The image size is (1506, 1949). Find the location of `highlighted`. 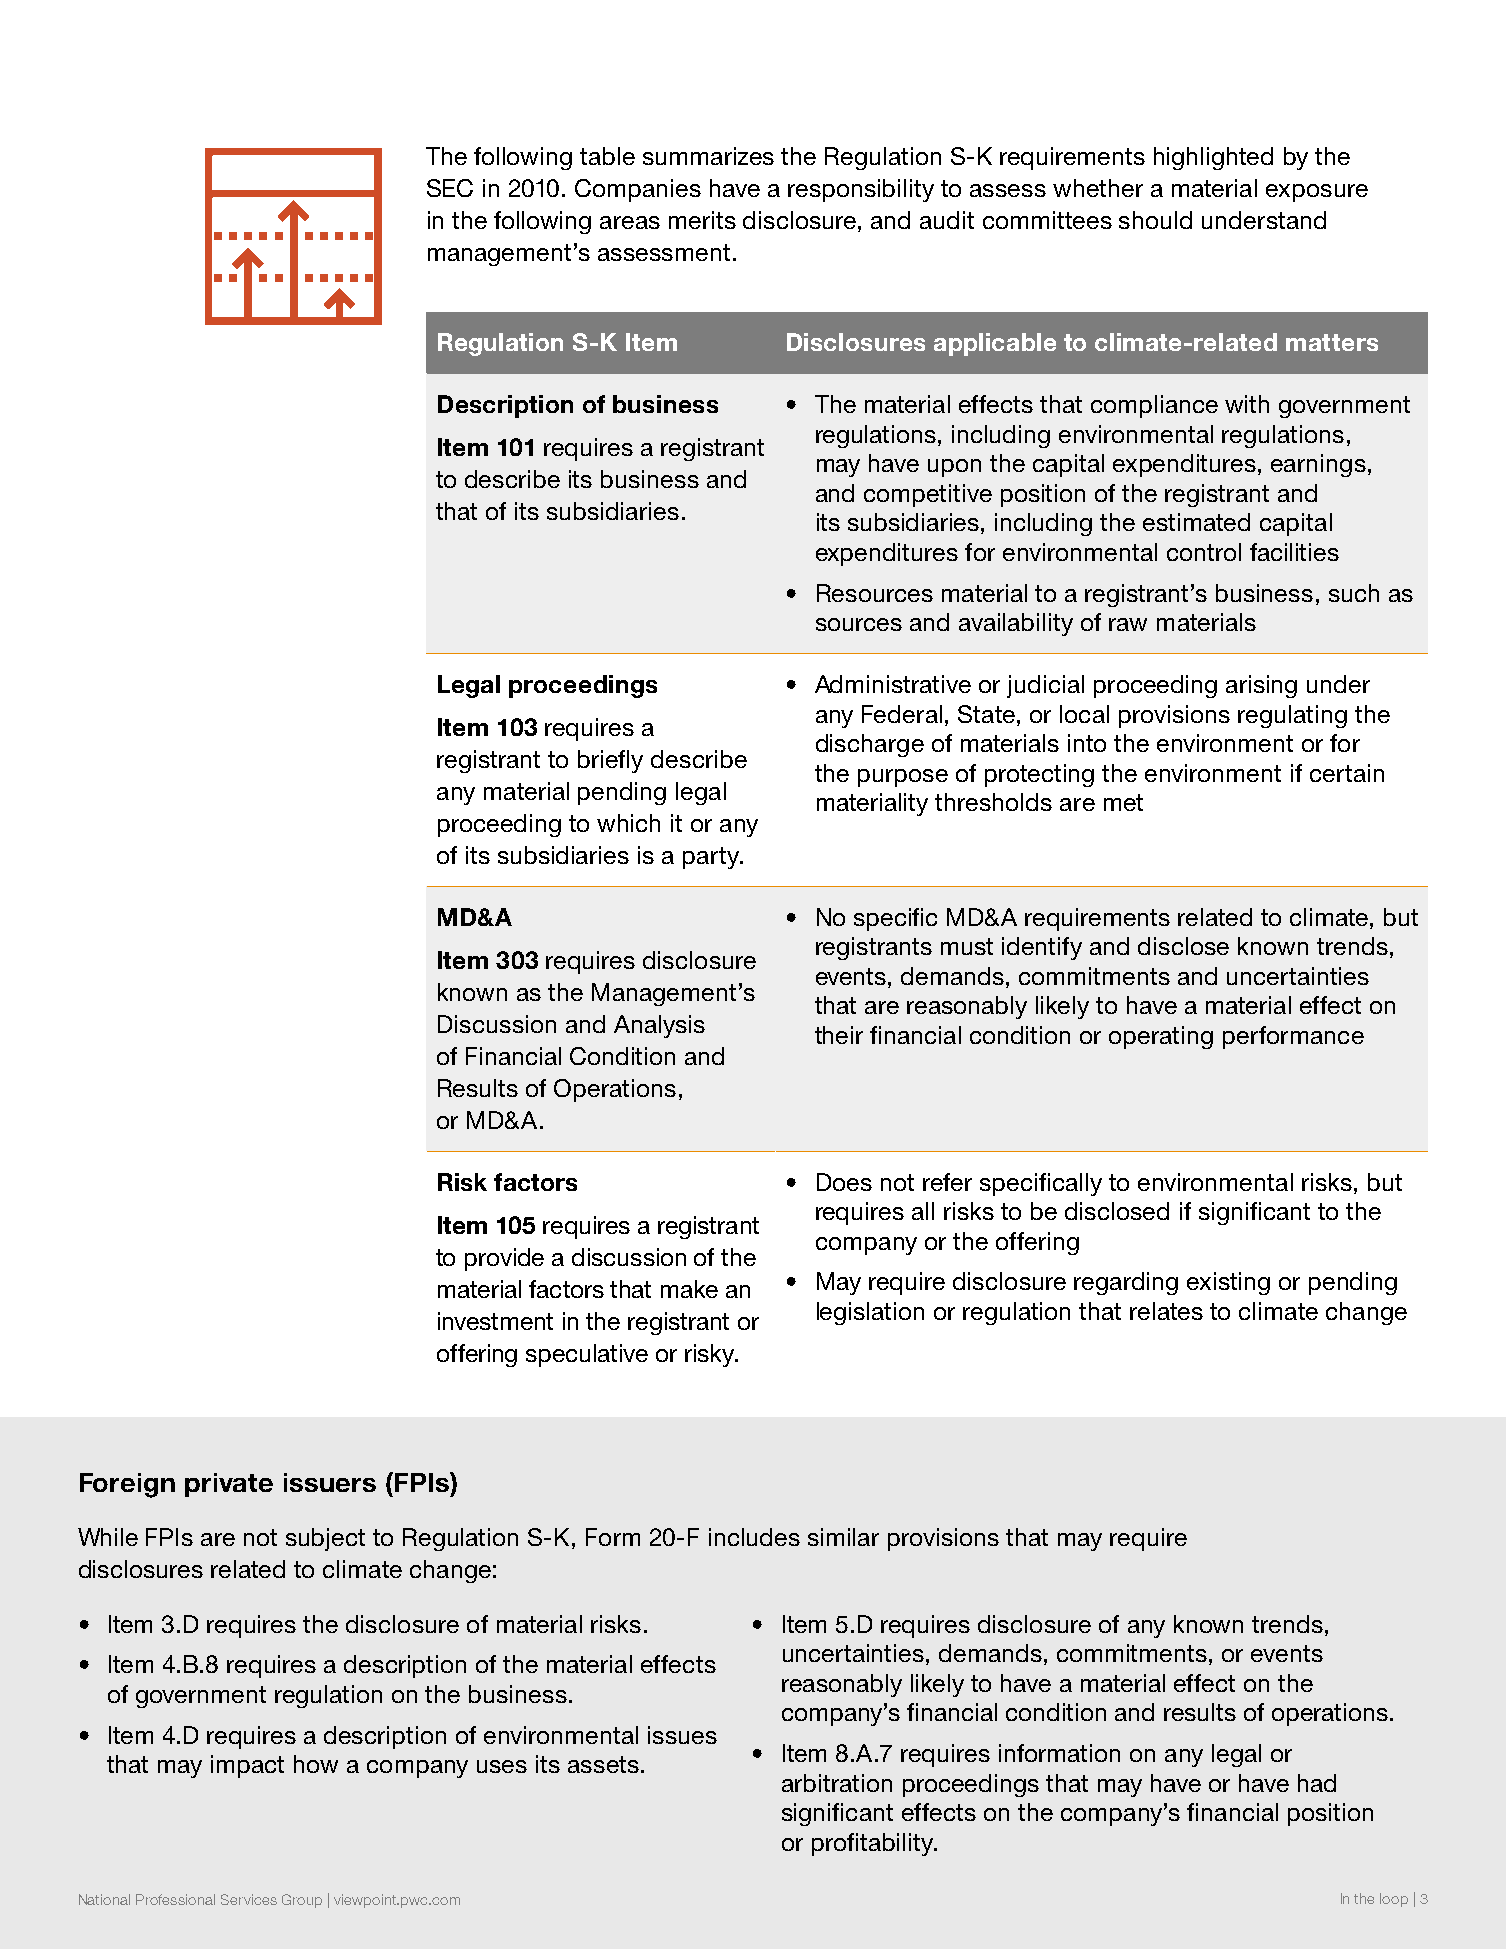

highlighted is located at coordinates (1213, 158).
